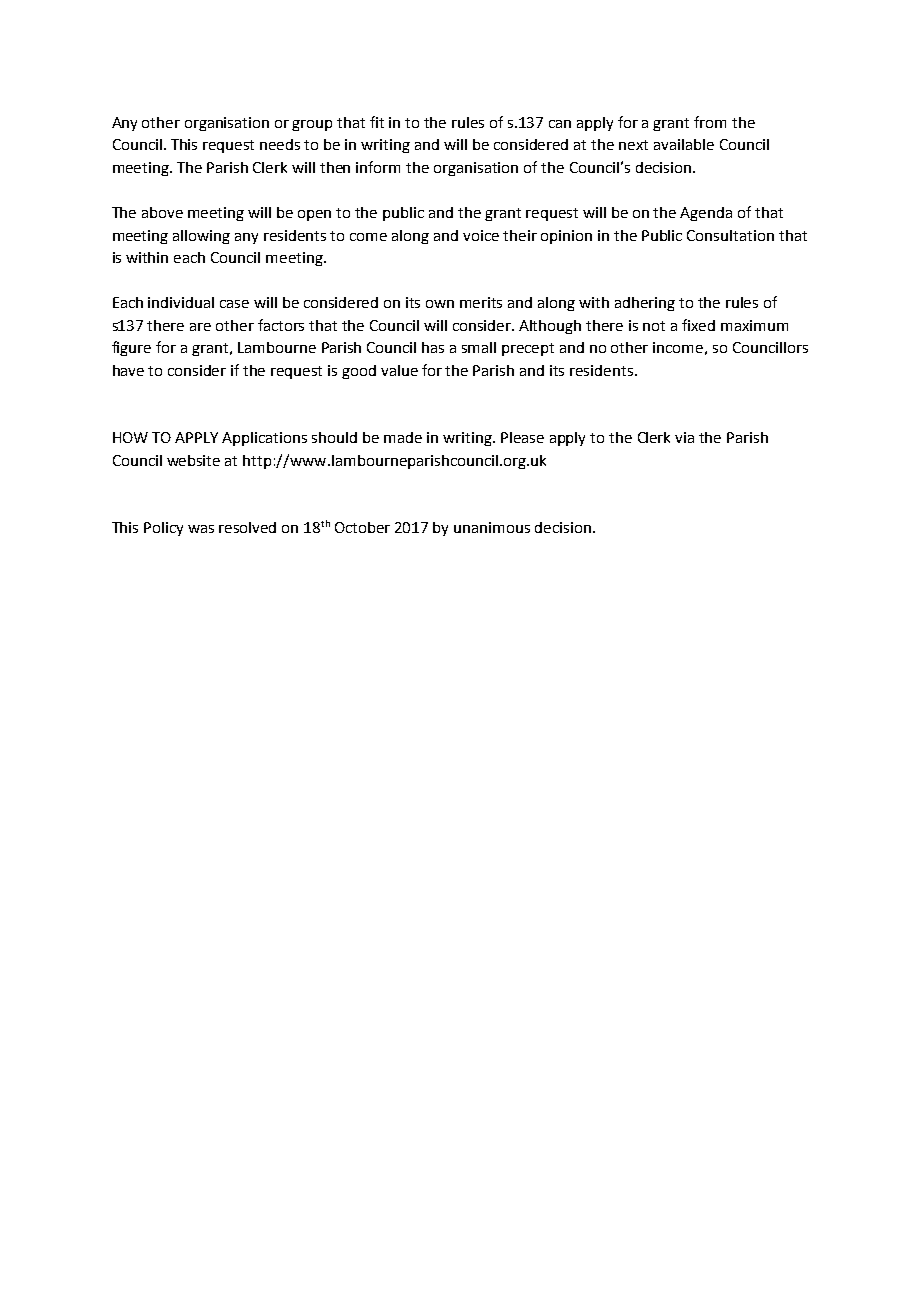 The height and width of the screenshot is (1308, 924). Describe the element at coordinates (128, 370) in the screenshot. I see `have` at that location.
